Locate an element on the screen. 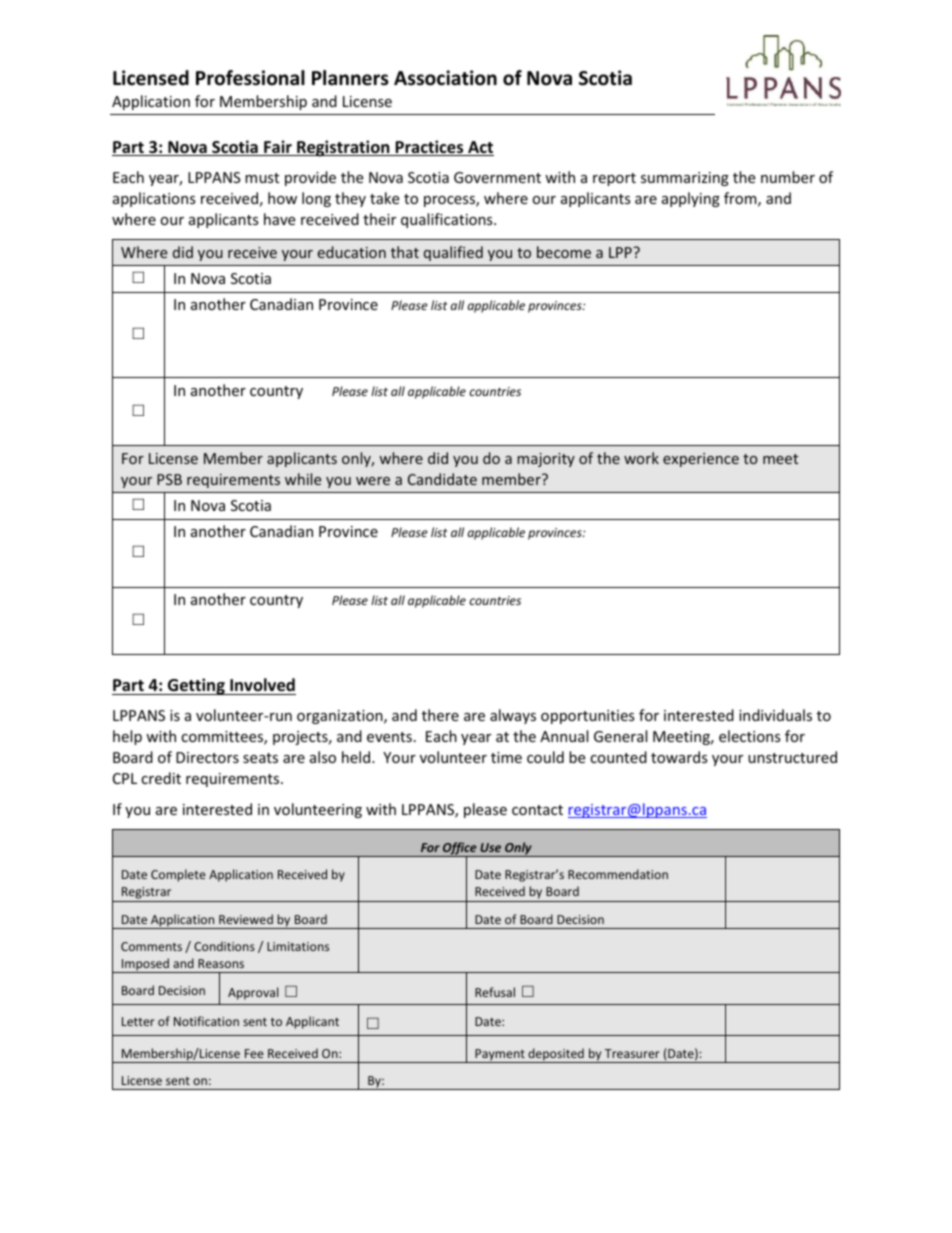 The image size is (952, 1233). Association is located at coordinates (445, 78).
